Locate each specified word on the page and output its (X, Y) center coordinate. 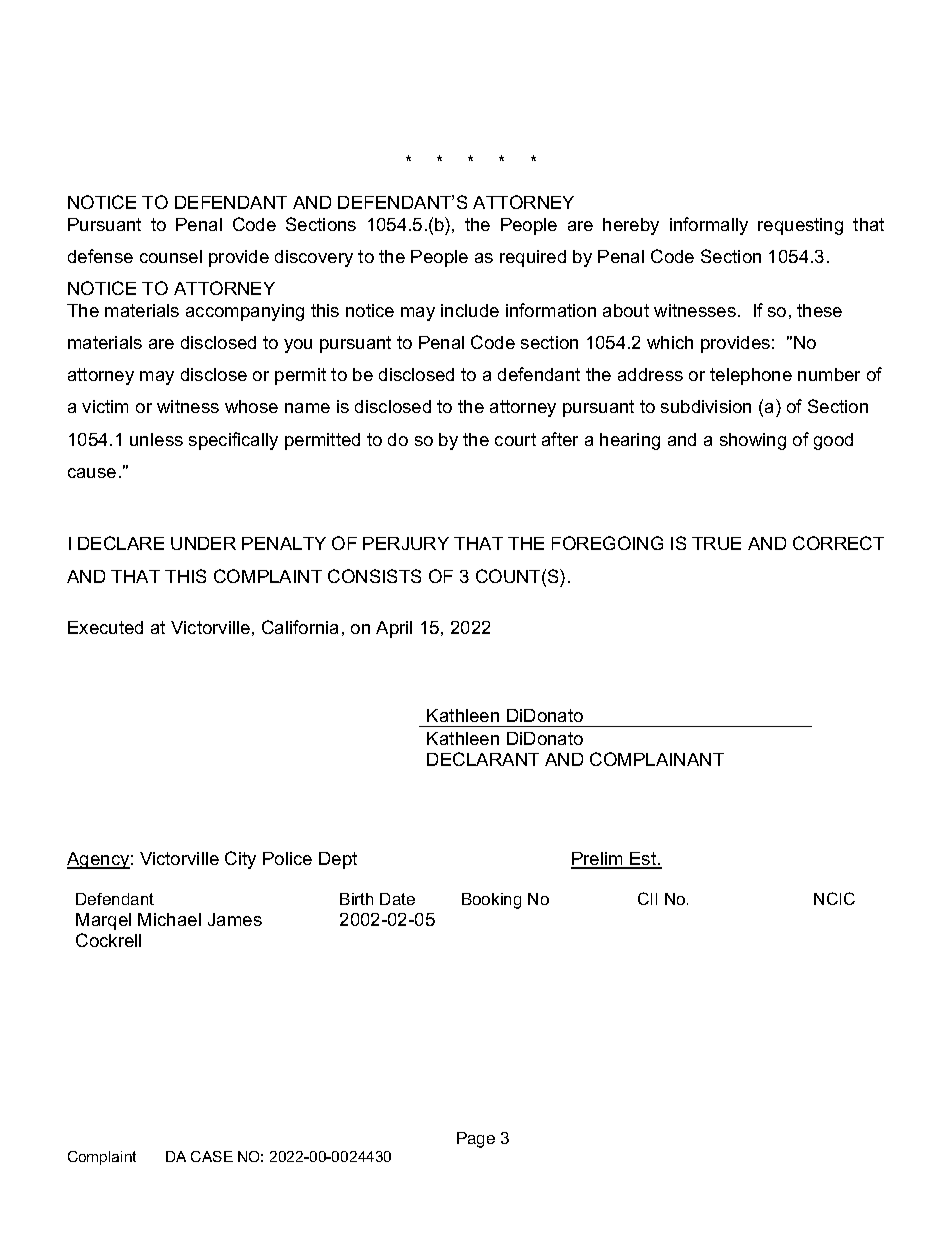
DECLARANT (483, 759)
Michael (169, 919)
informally (709, 226)
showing (753, 441)
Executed (105, 627)
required (533, 258)
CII (647, 898)
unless (156, 439)
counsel (171, 256)
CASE (212, 1156)
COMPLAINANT (657, 759)
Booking (491, 901)
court (515, 439)
